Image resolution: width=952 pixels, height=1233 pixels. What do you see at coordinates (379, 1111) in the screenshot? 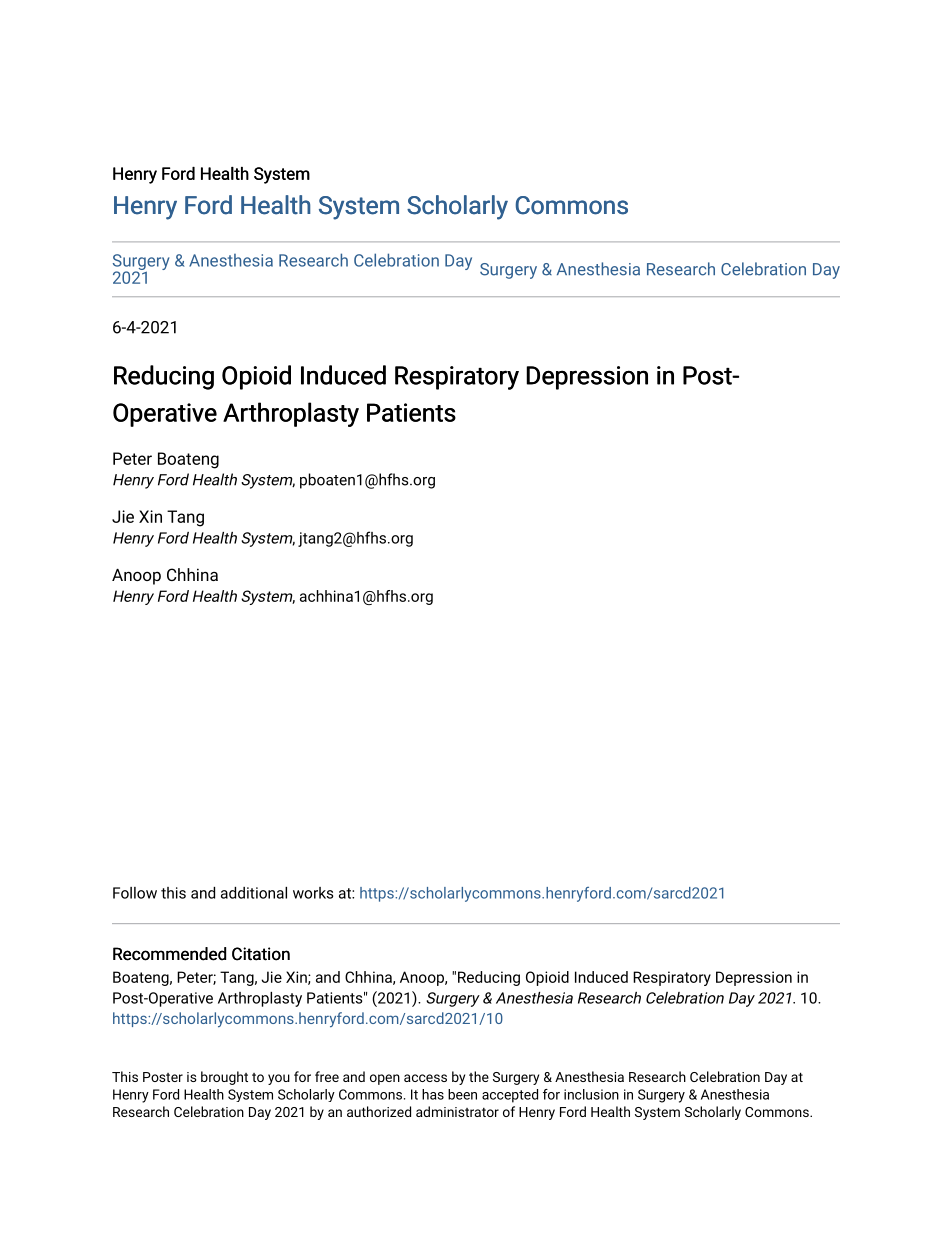
I see `authorized` at bounding box center [379, 1111].
